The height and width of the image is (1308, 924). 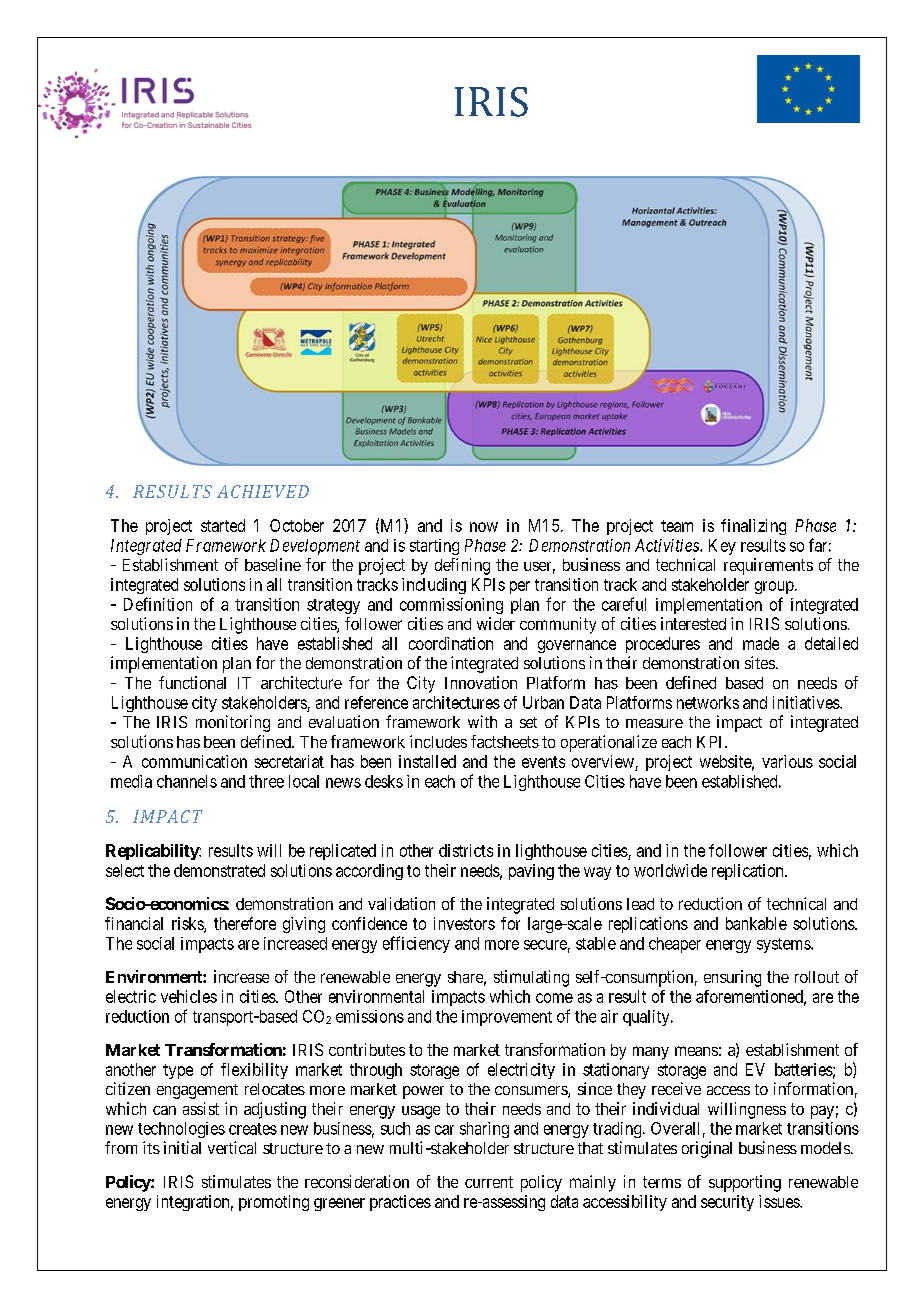 I want to click on vehicles, so click(x=189, y=996).
